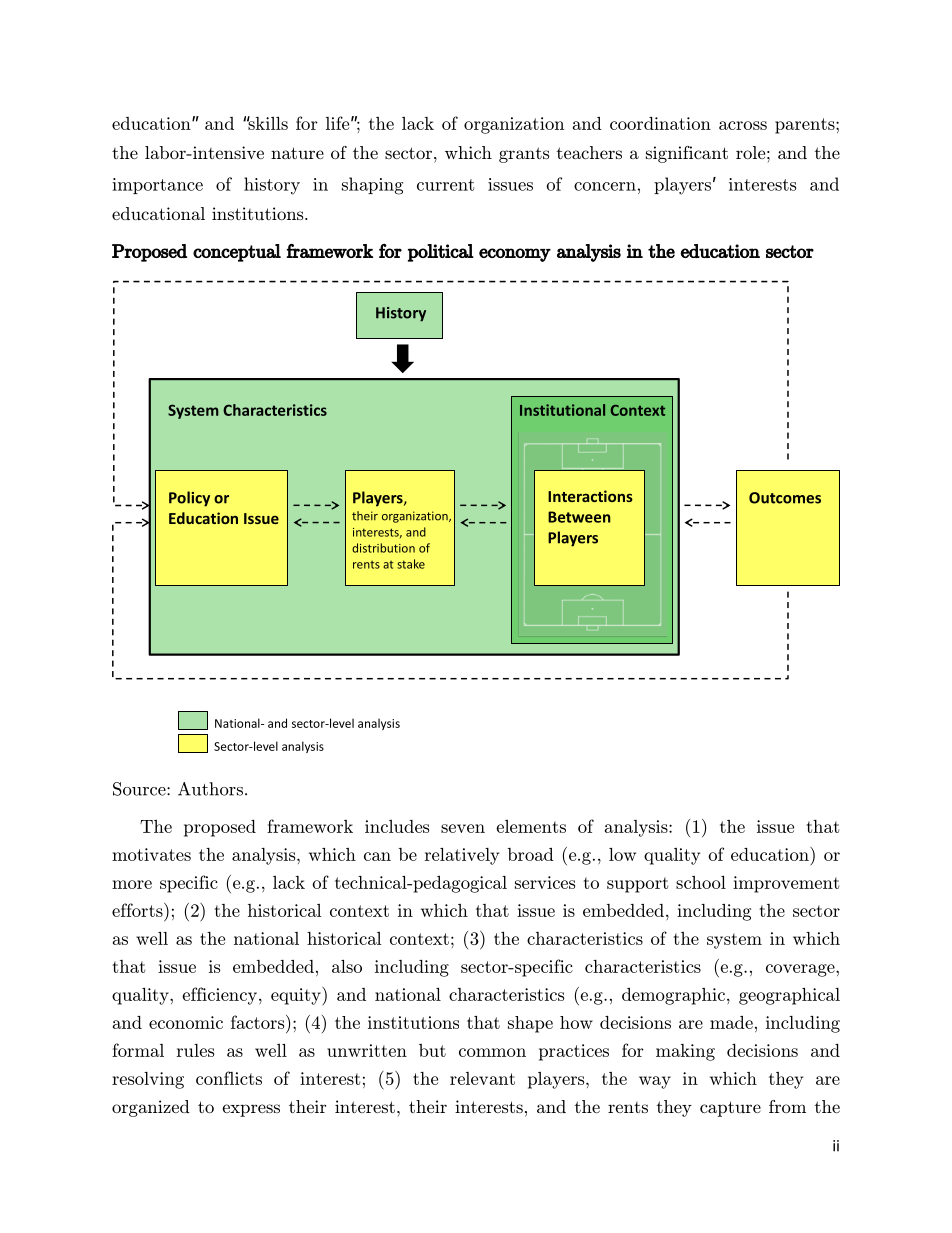 Image resolution: width=952 pixels, height=1233 pixels. Describe the element at coordinates (785, 498) in the screenshot. I see `Outcomes` at that location.
